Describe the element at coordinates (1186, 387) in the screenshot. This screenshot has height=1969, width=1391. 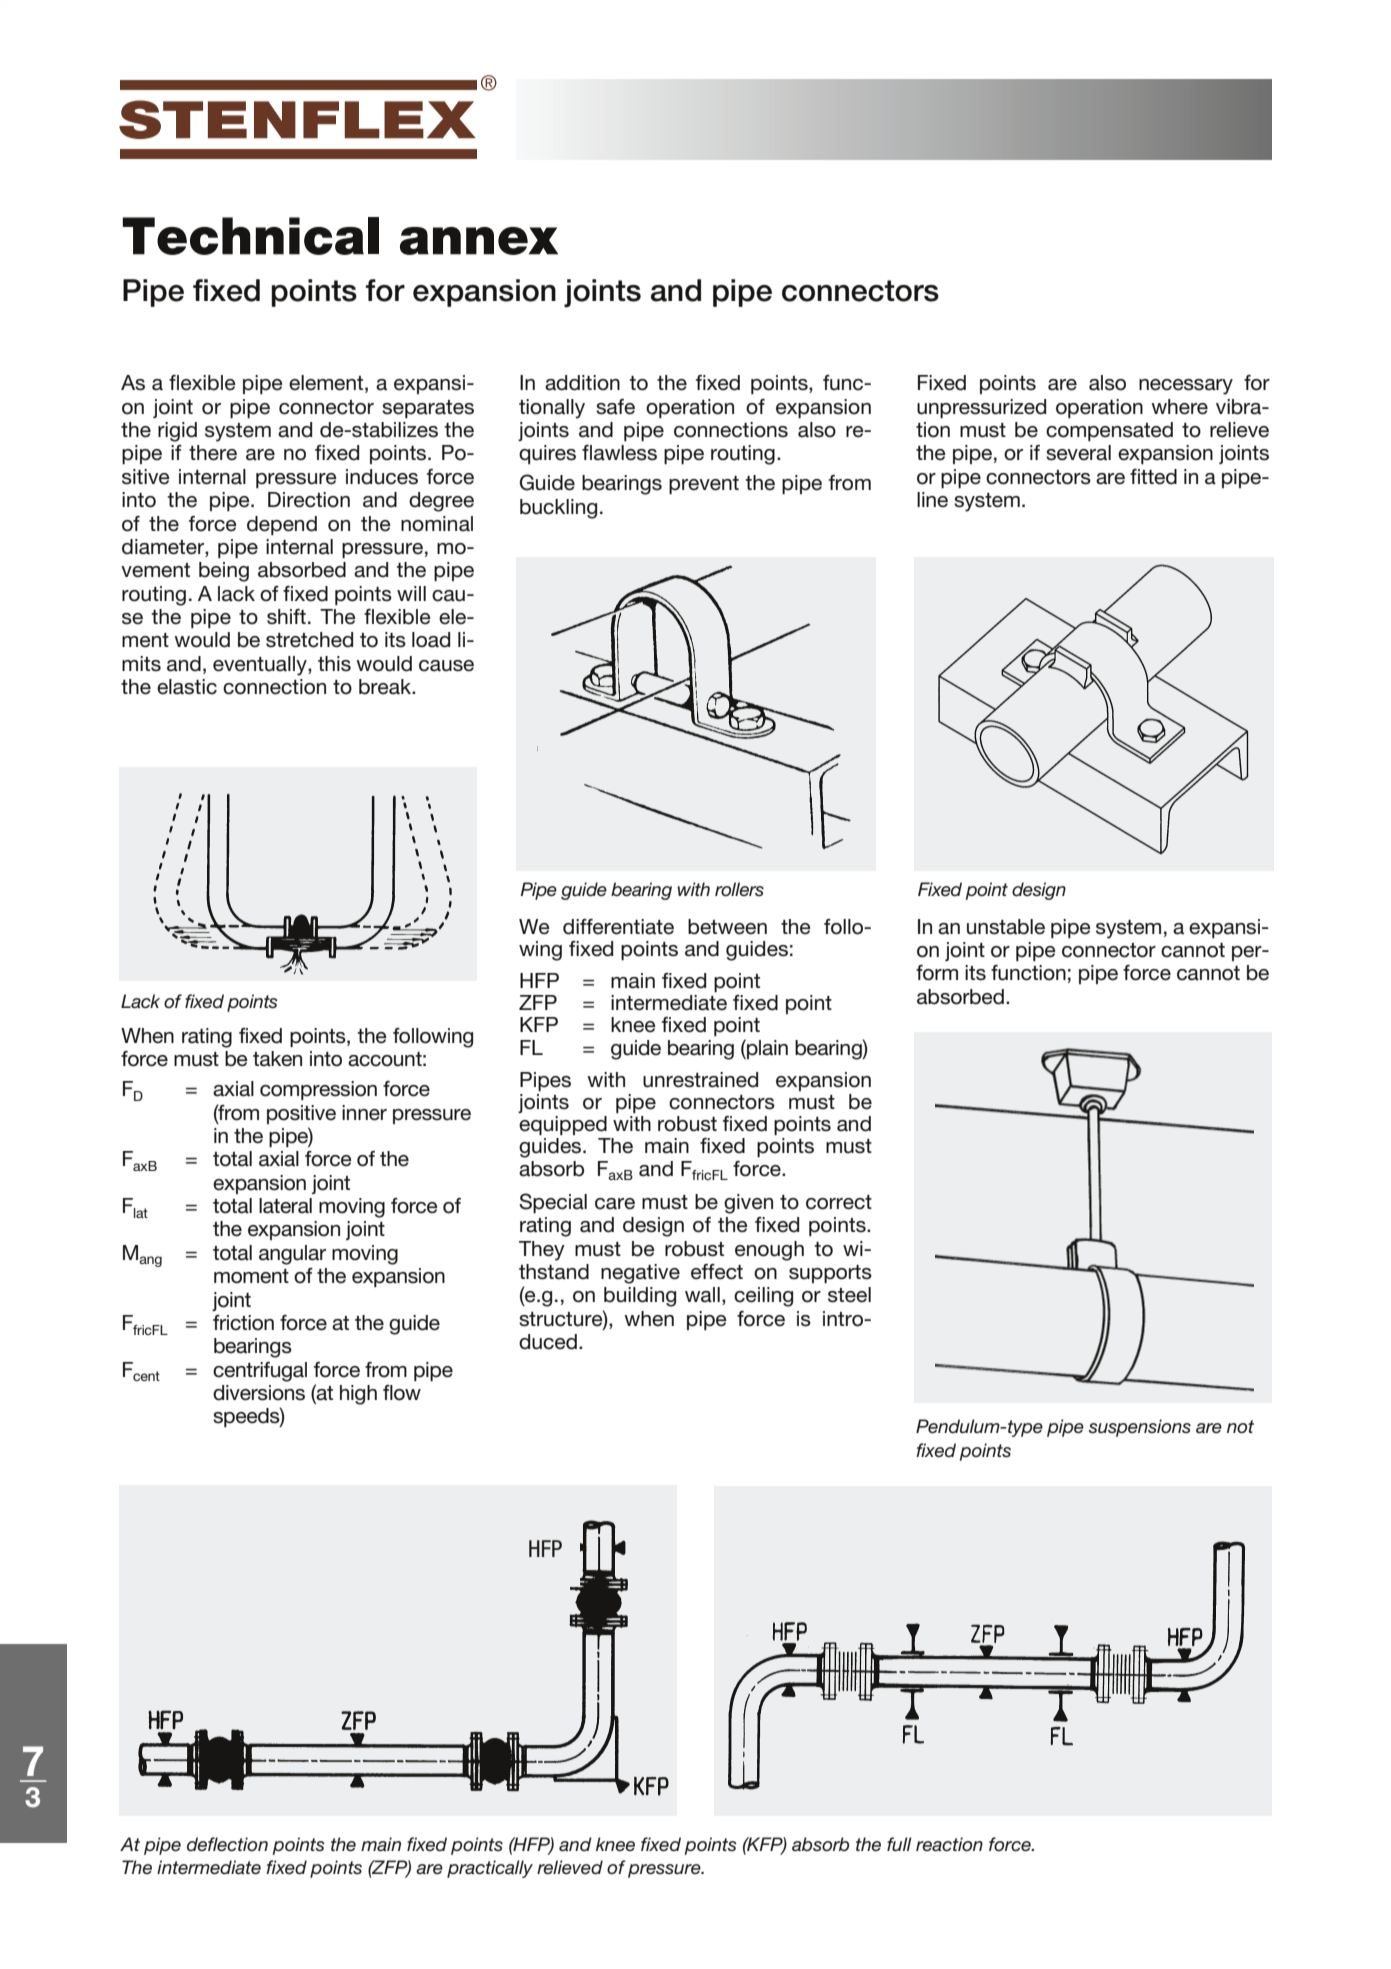
I see `necessary` at that location.
